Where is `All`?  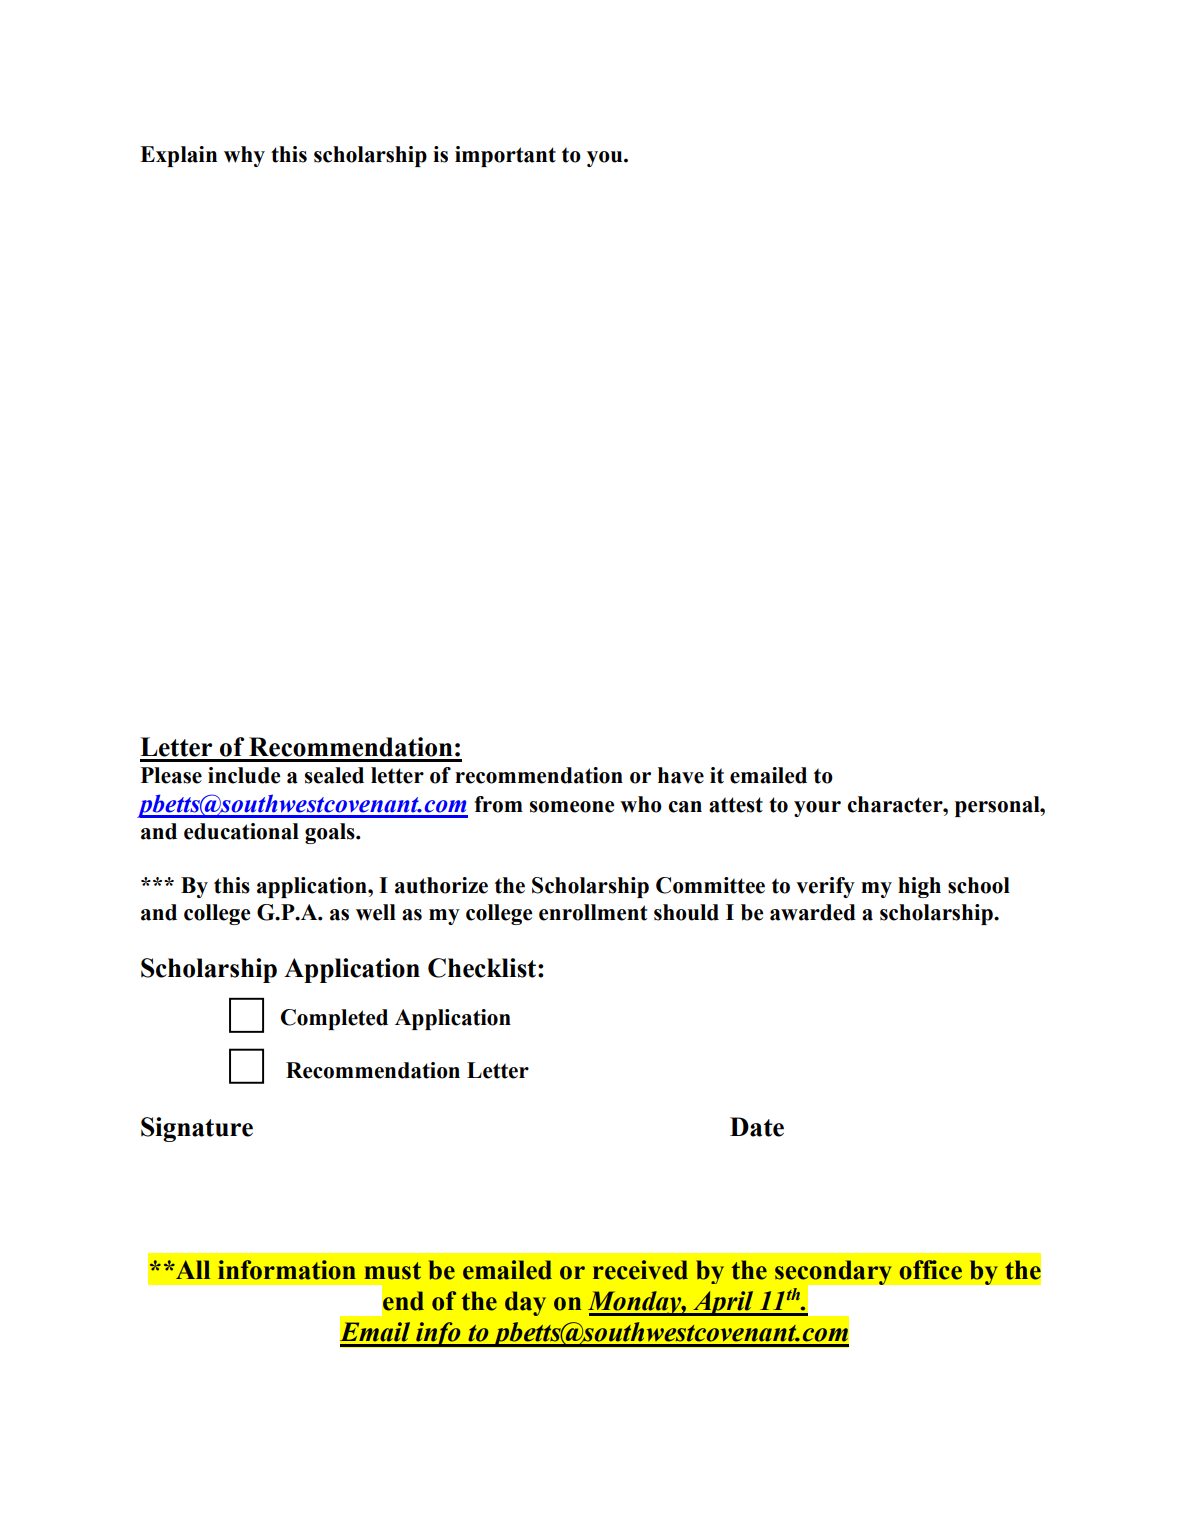
All is located at coordinates (192, 1269).
